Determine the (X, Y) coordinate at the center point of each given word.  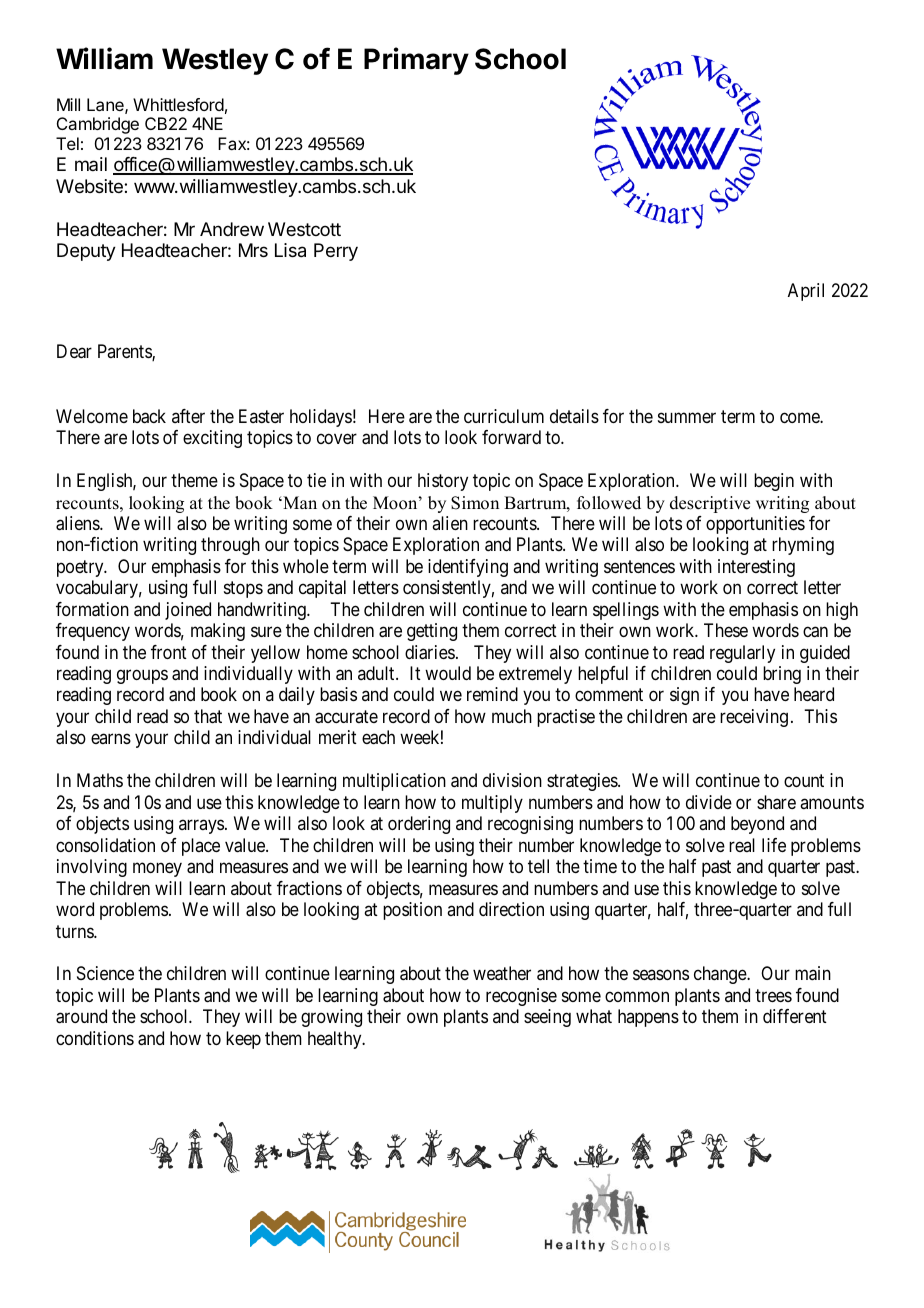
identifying (468, 568)
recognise (521, 997)
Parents (125, 352)
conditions (95, 1038)
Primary (416, 61)
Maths (100, 780)
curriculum (504, 416)
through (230, 546)
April (806, 292)
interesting (756, 568)
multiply (492, 804)
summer (687, 417)
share (776, 802)
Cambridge (98, 125)
